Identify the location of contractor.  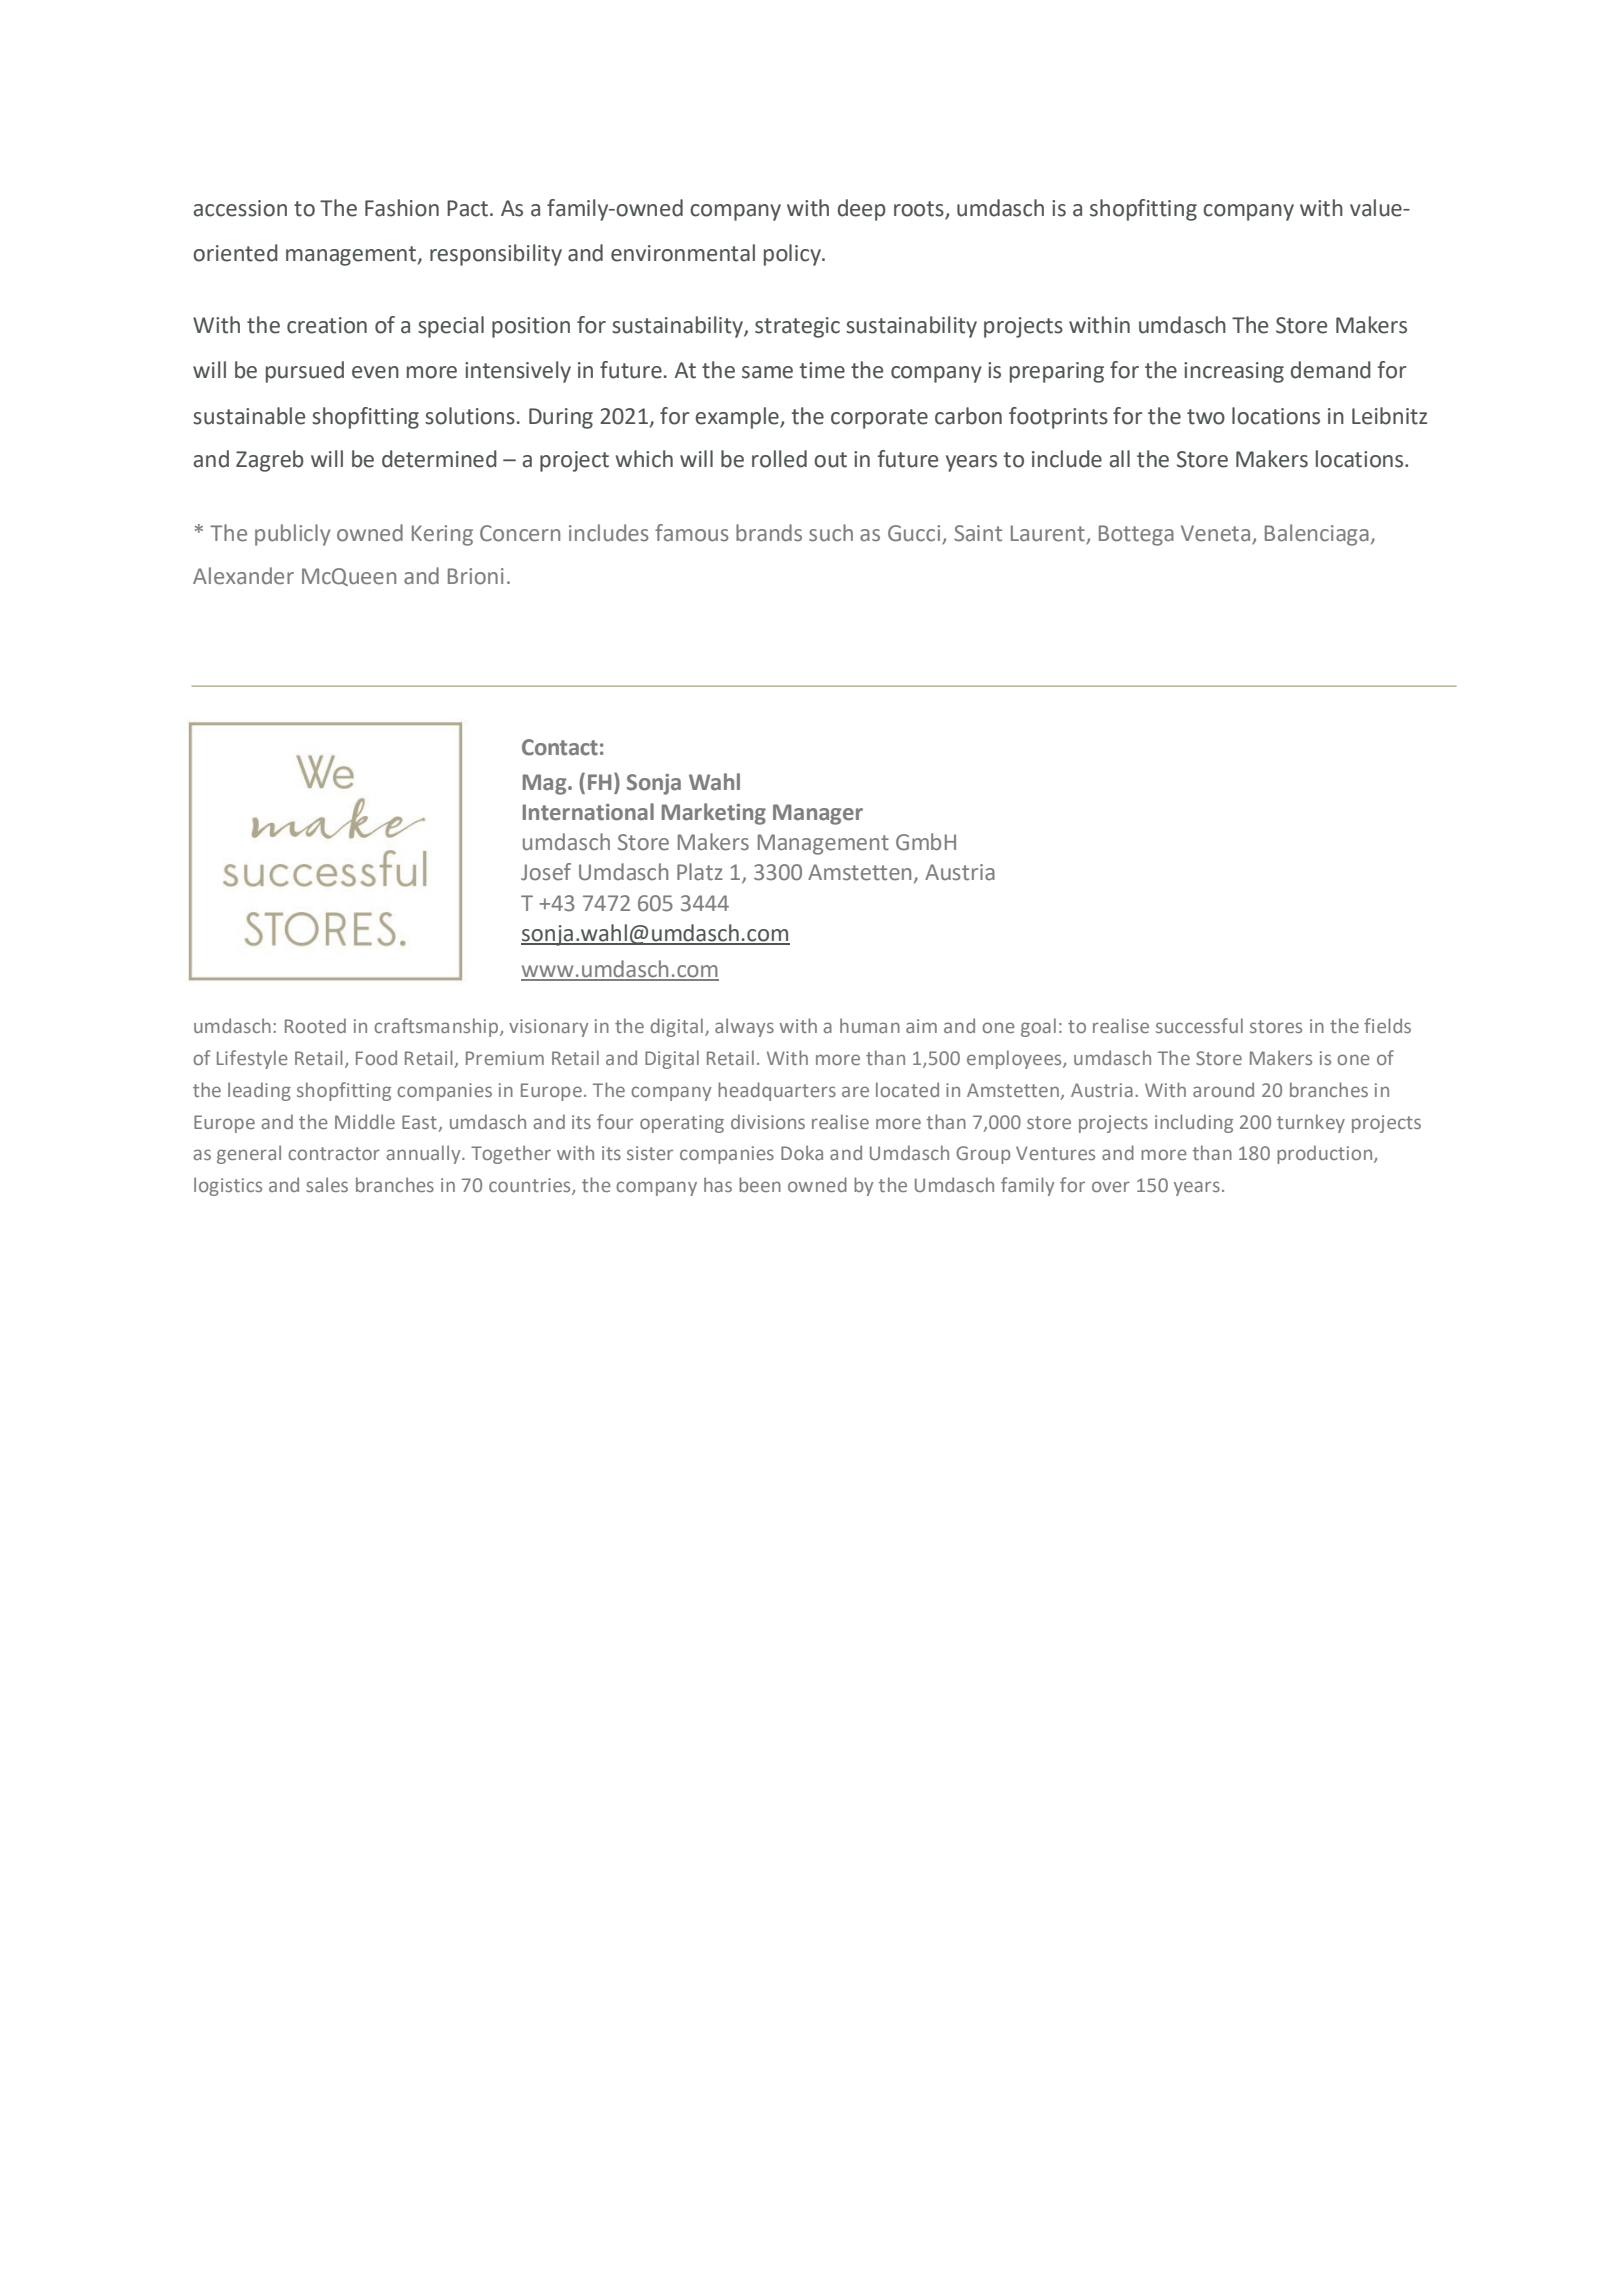
(334, 1153).
